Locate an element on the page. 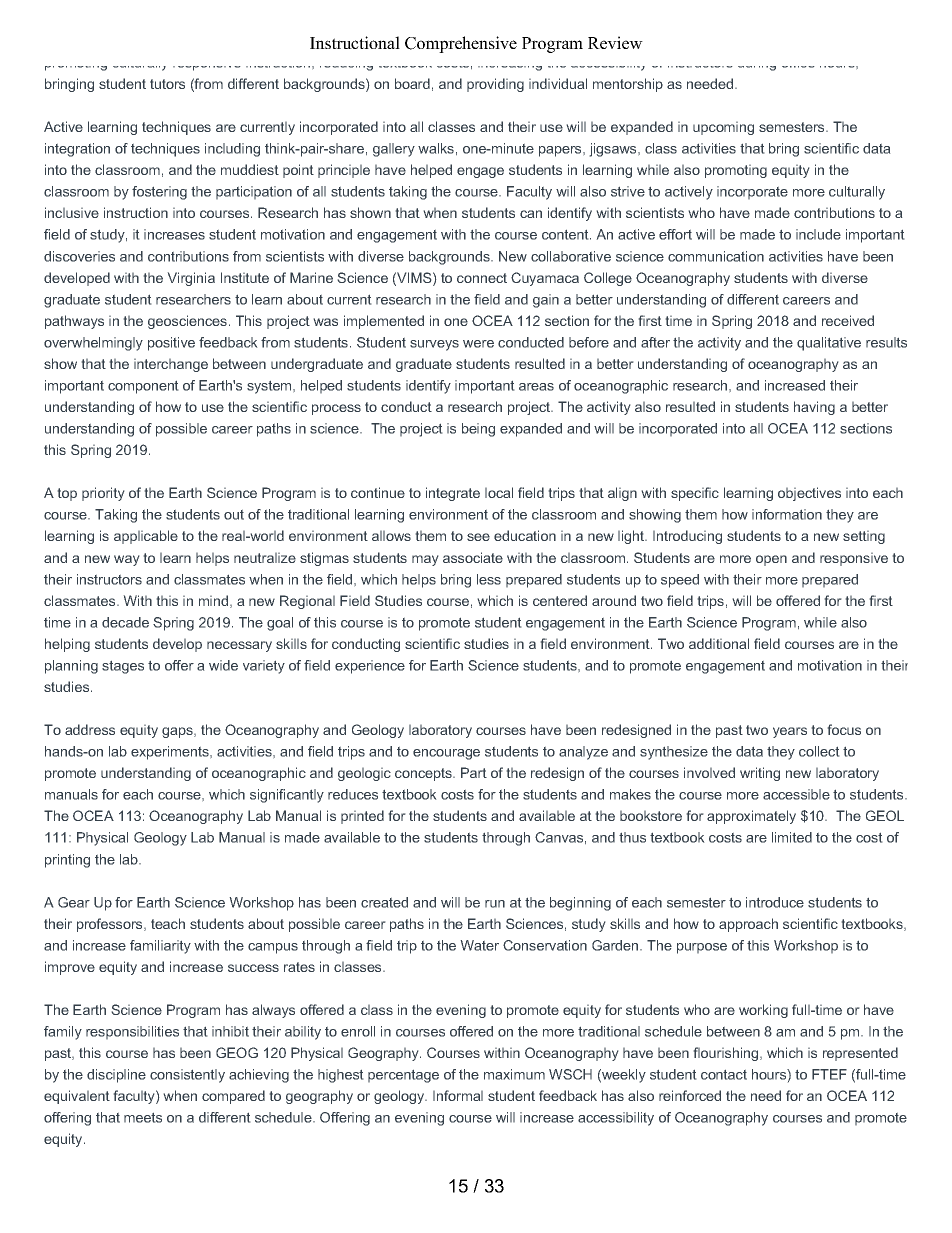 Image resolution: width=952 pixels, height=1233 pixels. consistently is located at coordinates (187, 1076).
